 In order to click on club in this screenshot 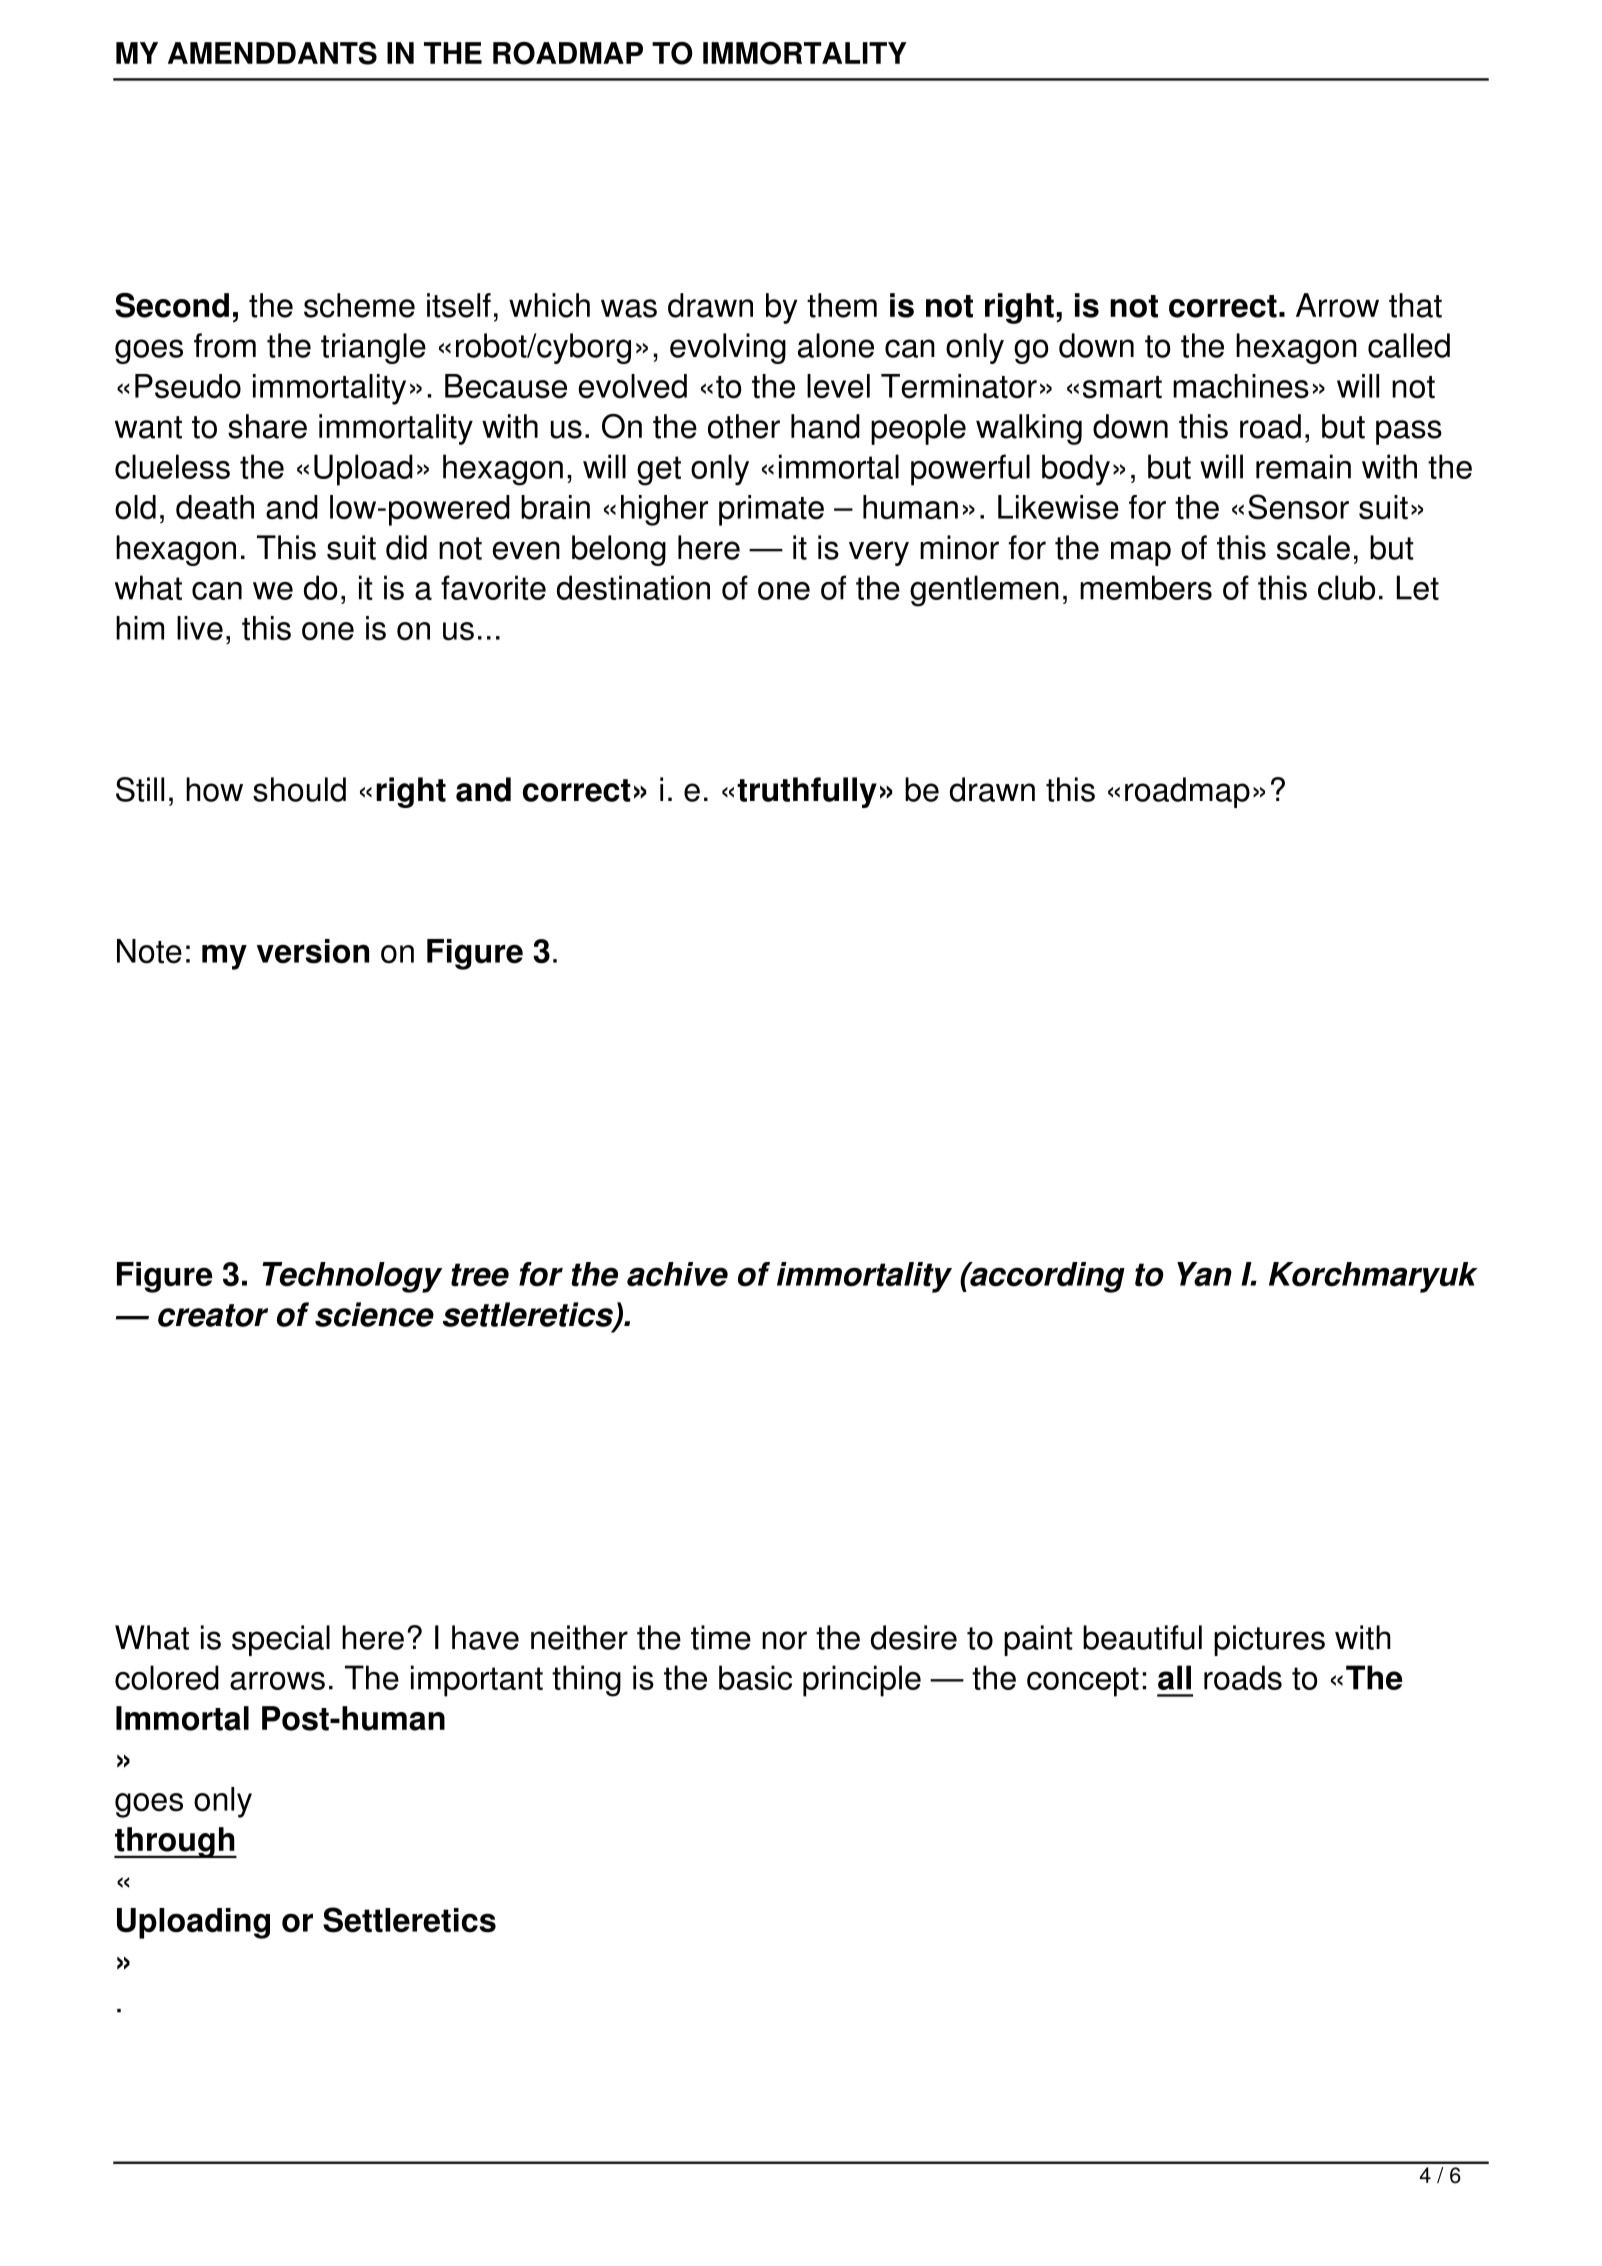, I will do `click(1346, 587)`.
